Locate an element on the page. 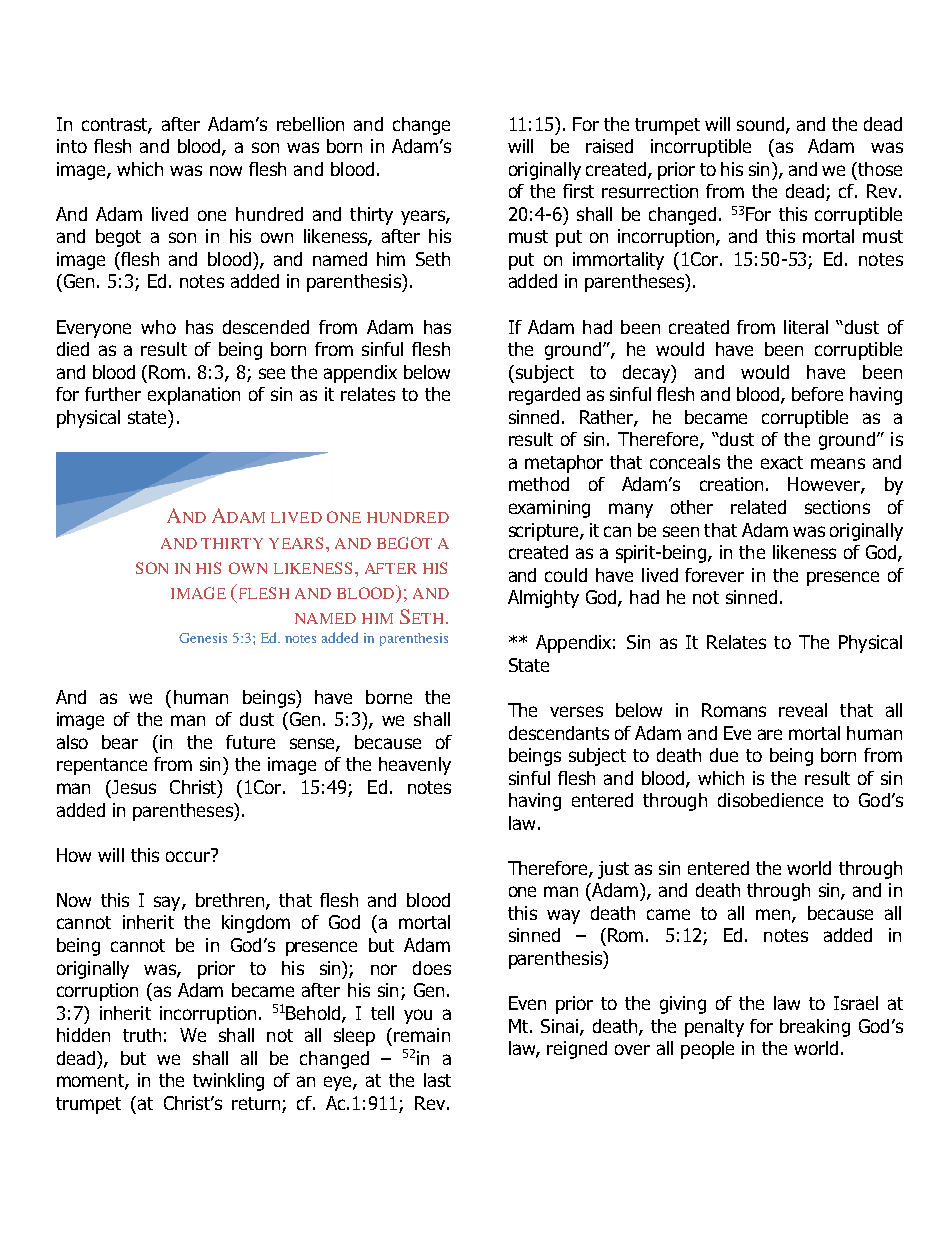  twinkling is located at coordinates (228, 1082).
